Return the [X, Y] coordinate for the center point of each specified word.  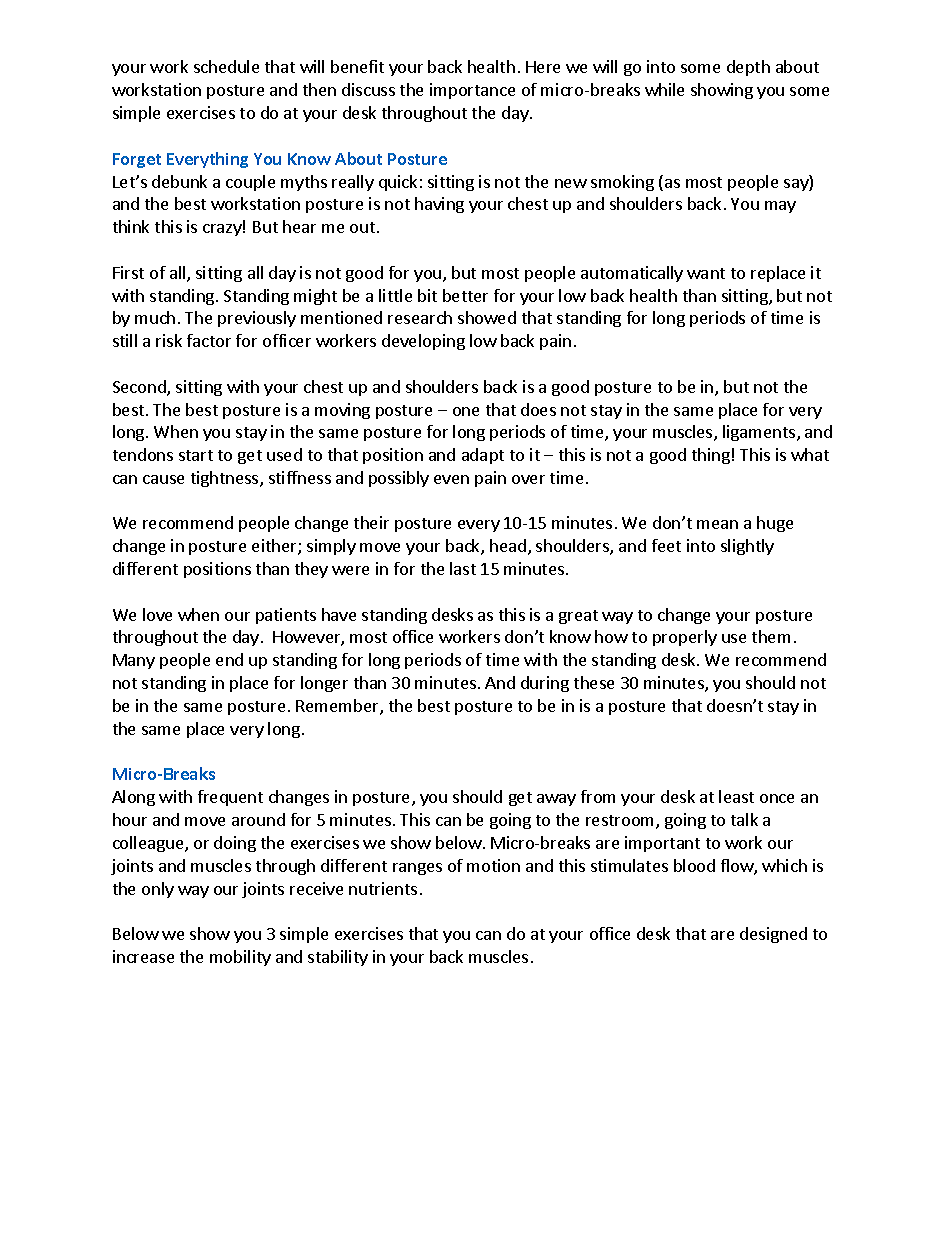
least [736, 796]
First [128, 272]
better [465, 295]
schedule [226, 66]
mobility [240, 958]
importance [472, 91]
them [771, 636]
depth [748, 68]
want [706, 273]
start [196, 455]
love [157, 614]
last [463, 568]
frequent [230, 798]
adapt [483, 456]
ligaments [760, 433]
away [556, 800]
